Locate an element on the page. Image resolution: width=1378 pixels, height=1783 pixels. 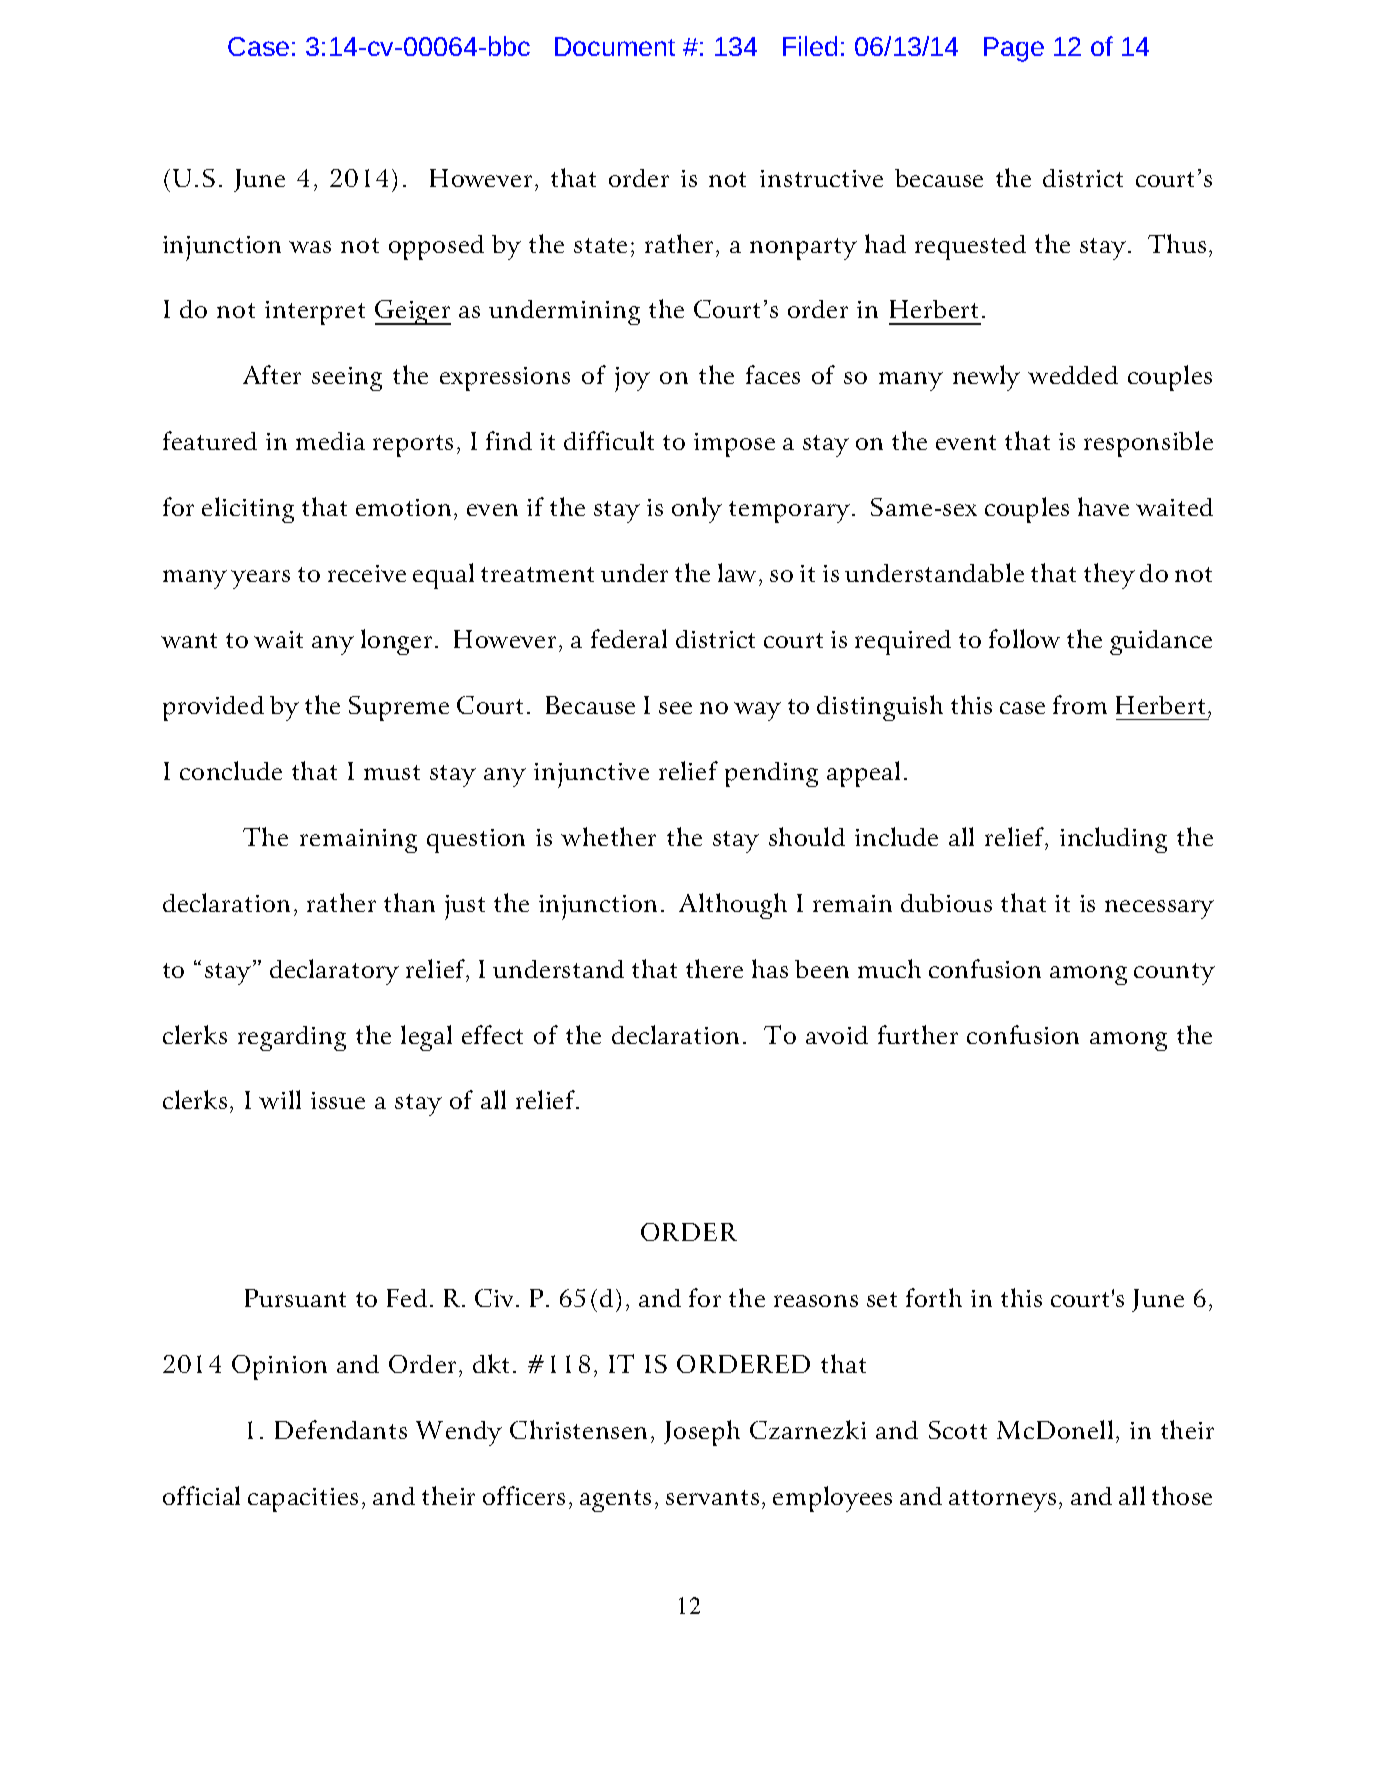
pending is located at coordinates (771, 774).
